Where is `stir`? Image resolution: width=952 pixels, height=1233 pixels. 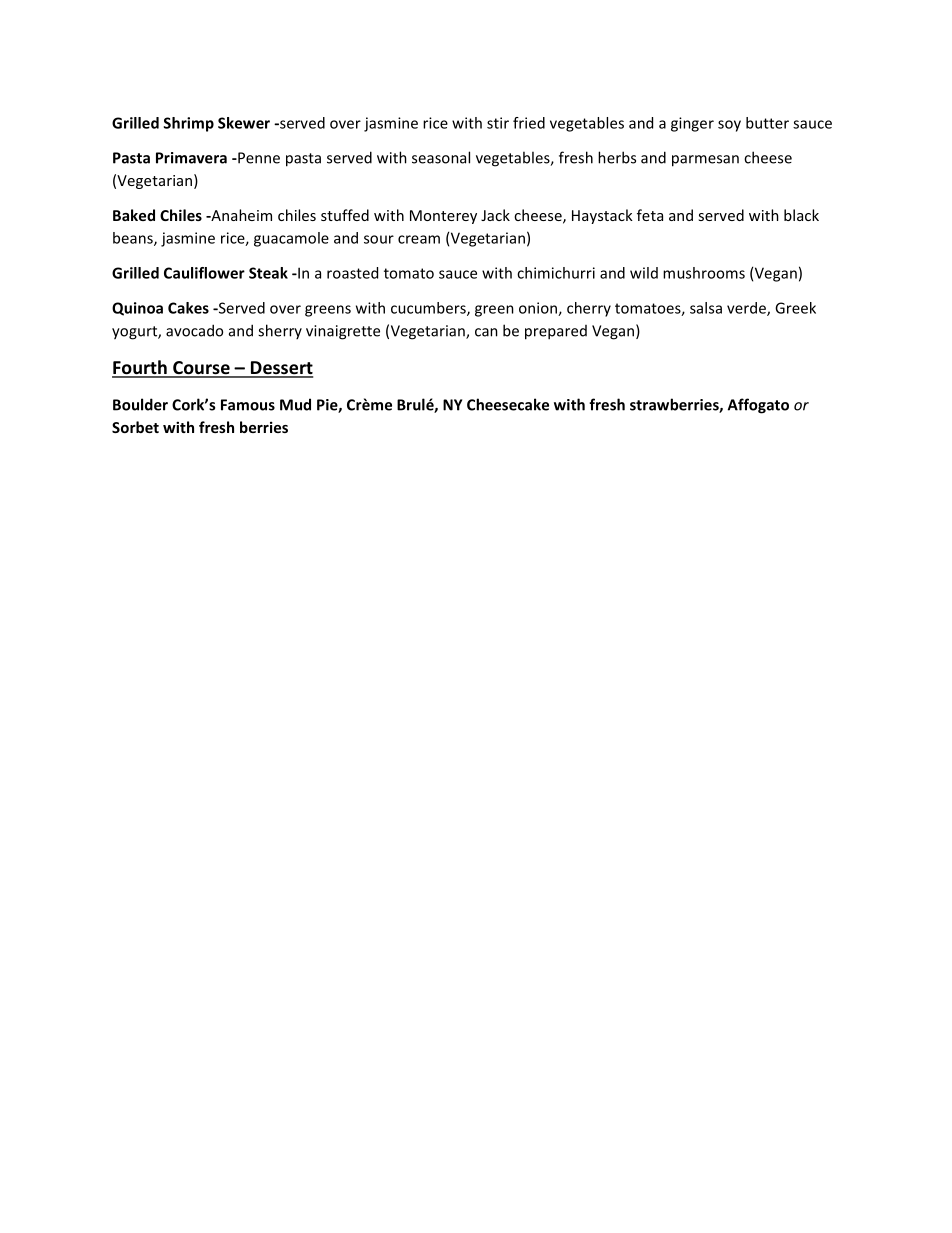 stir is located at coordinates (498, 123).
